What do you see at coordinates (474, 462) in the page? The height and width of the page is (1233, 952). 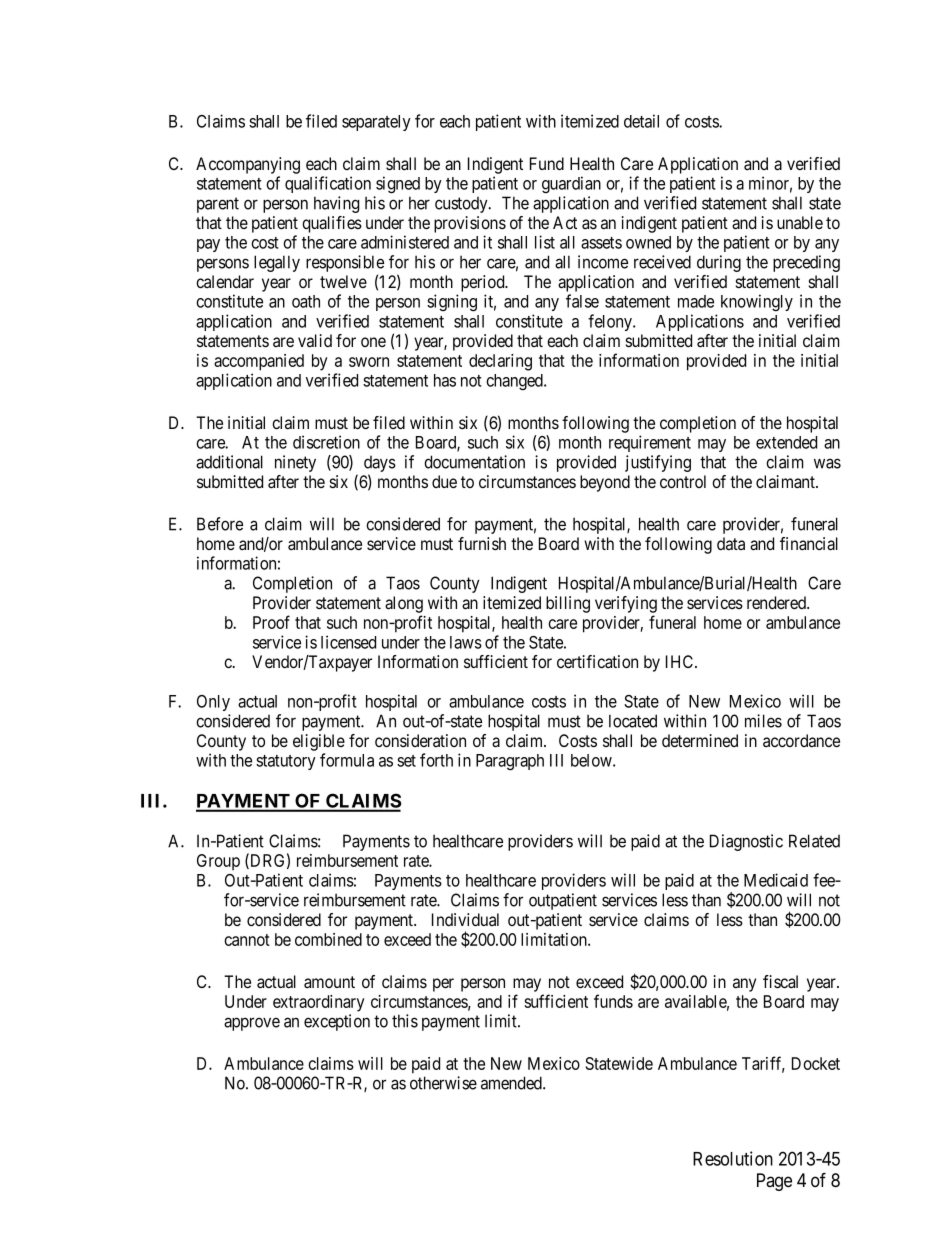 I see `documentation` at bounding box center [474, 462].
